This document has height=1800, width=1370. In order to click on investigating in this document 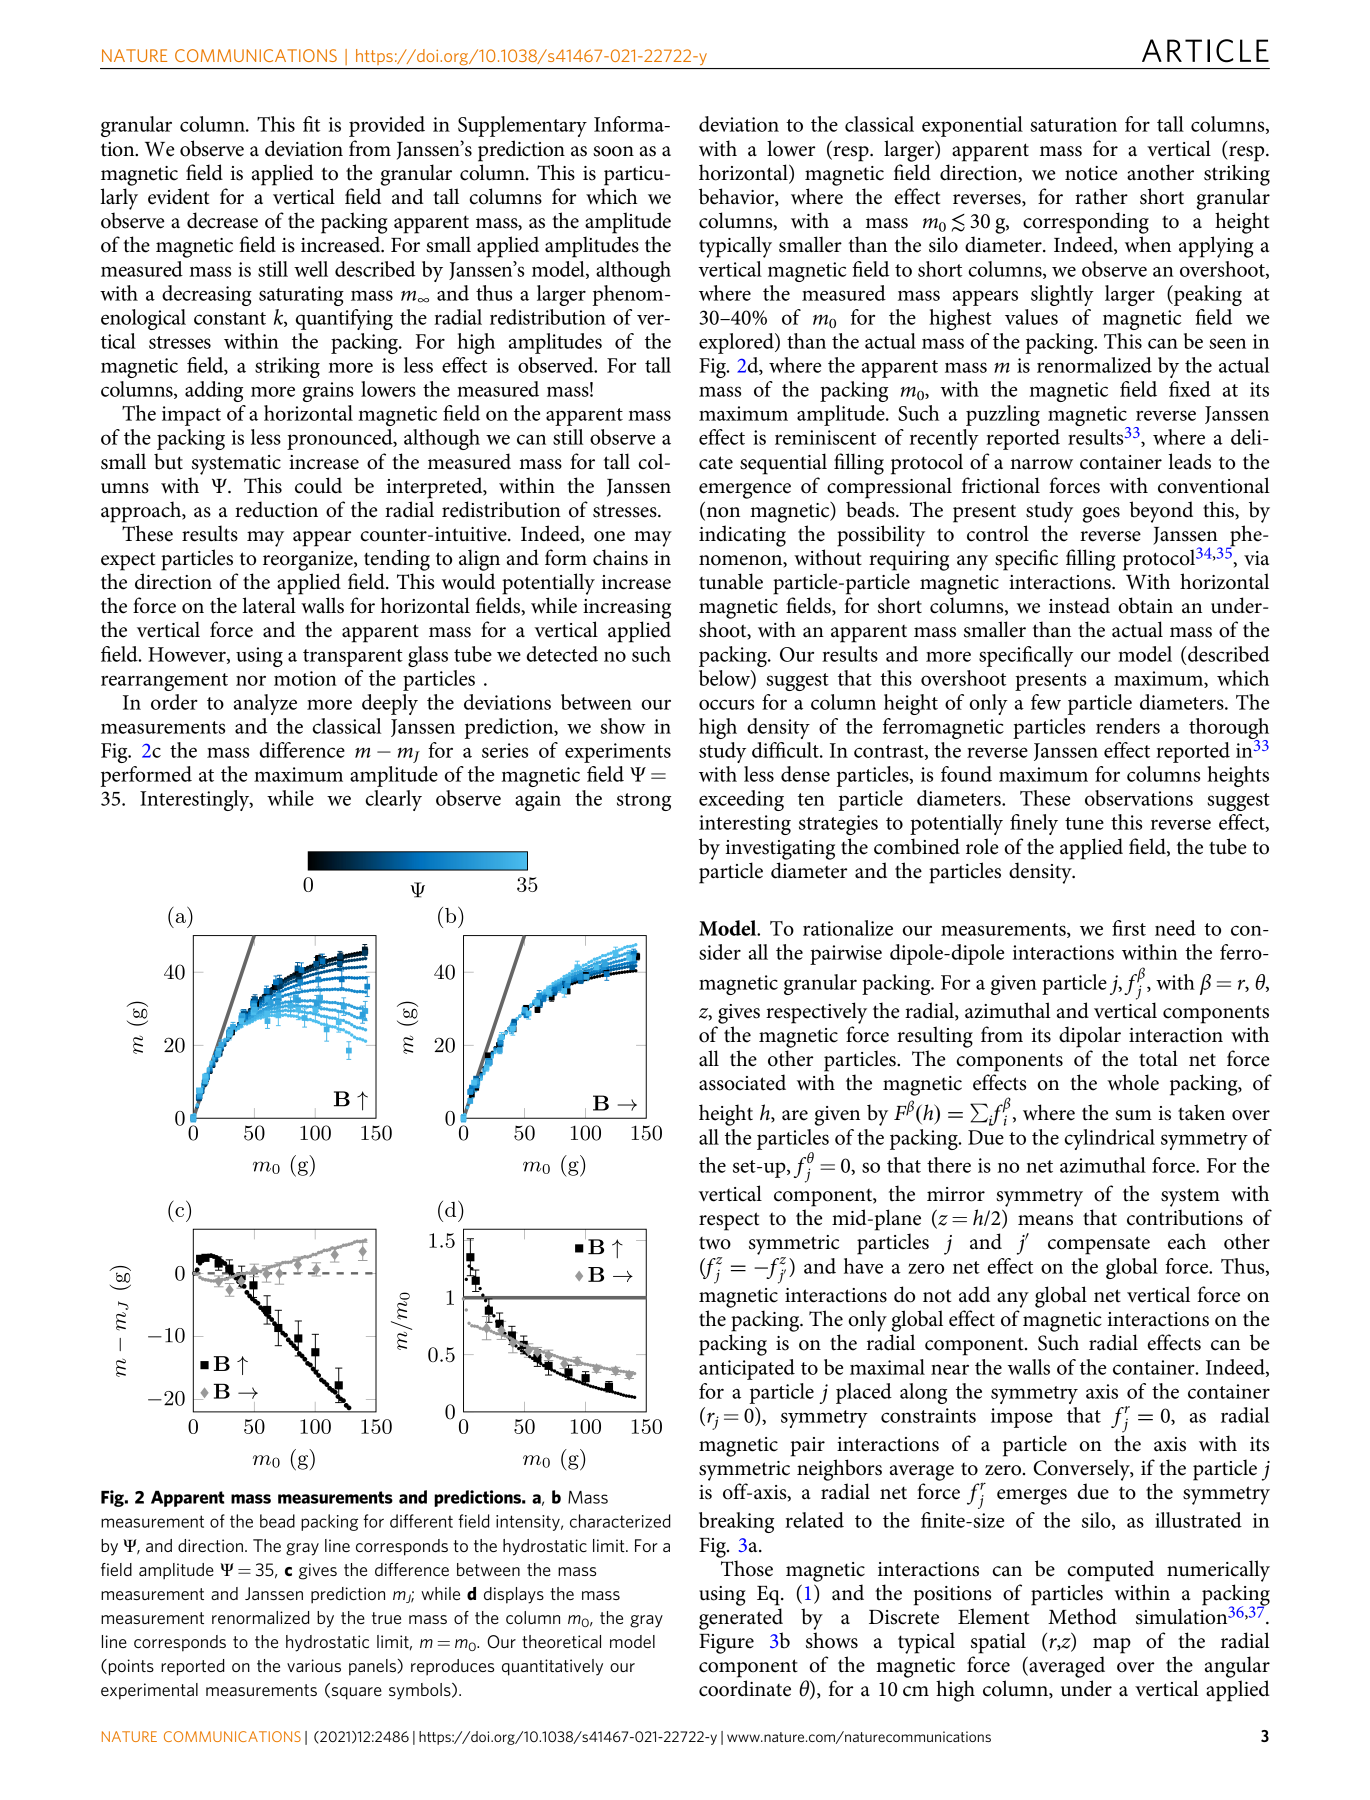, I will do `click(780, 850)`.
